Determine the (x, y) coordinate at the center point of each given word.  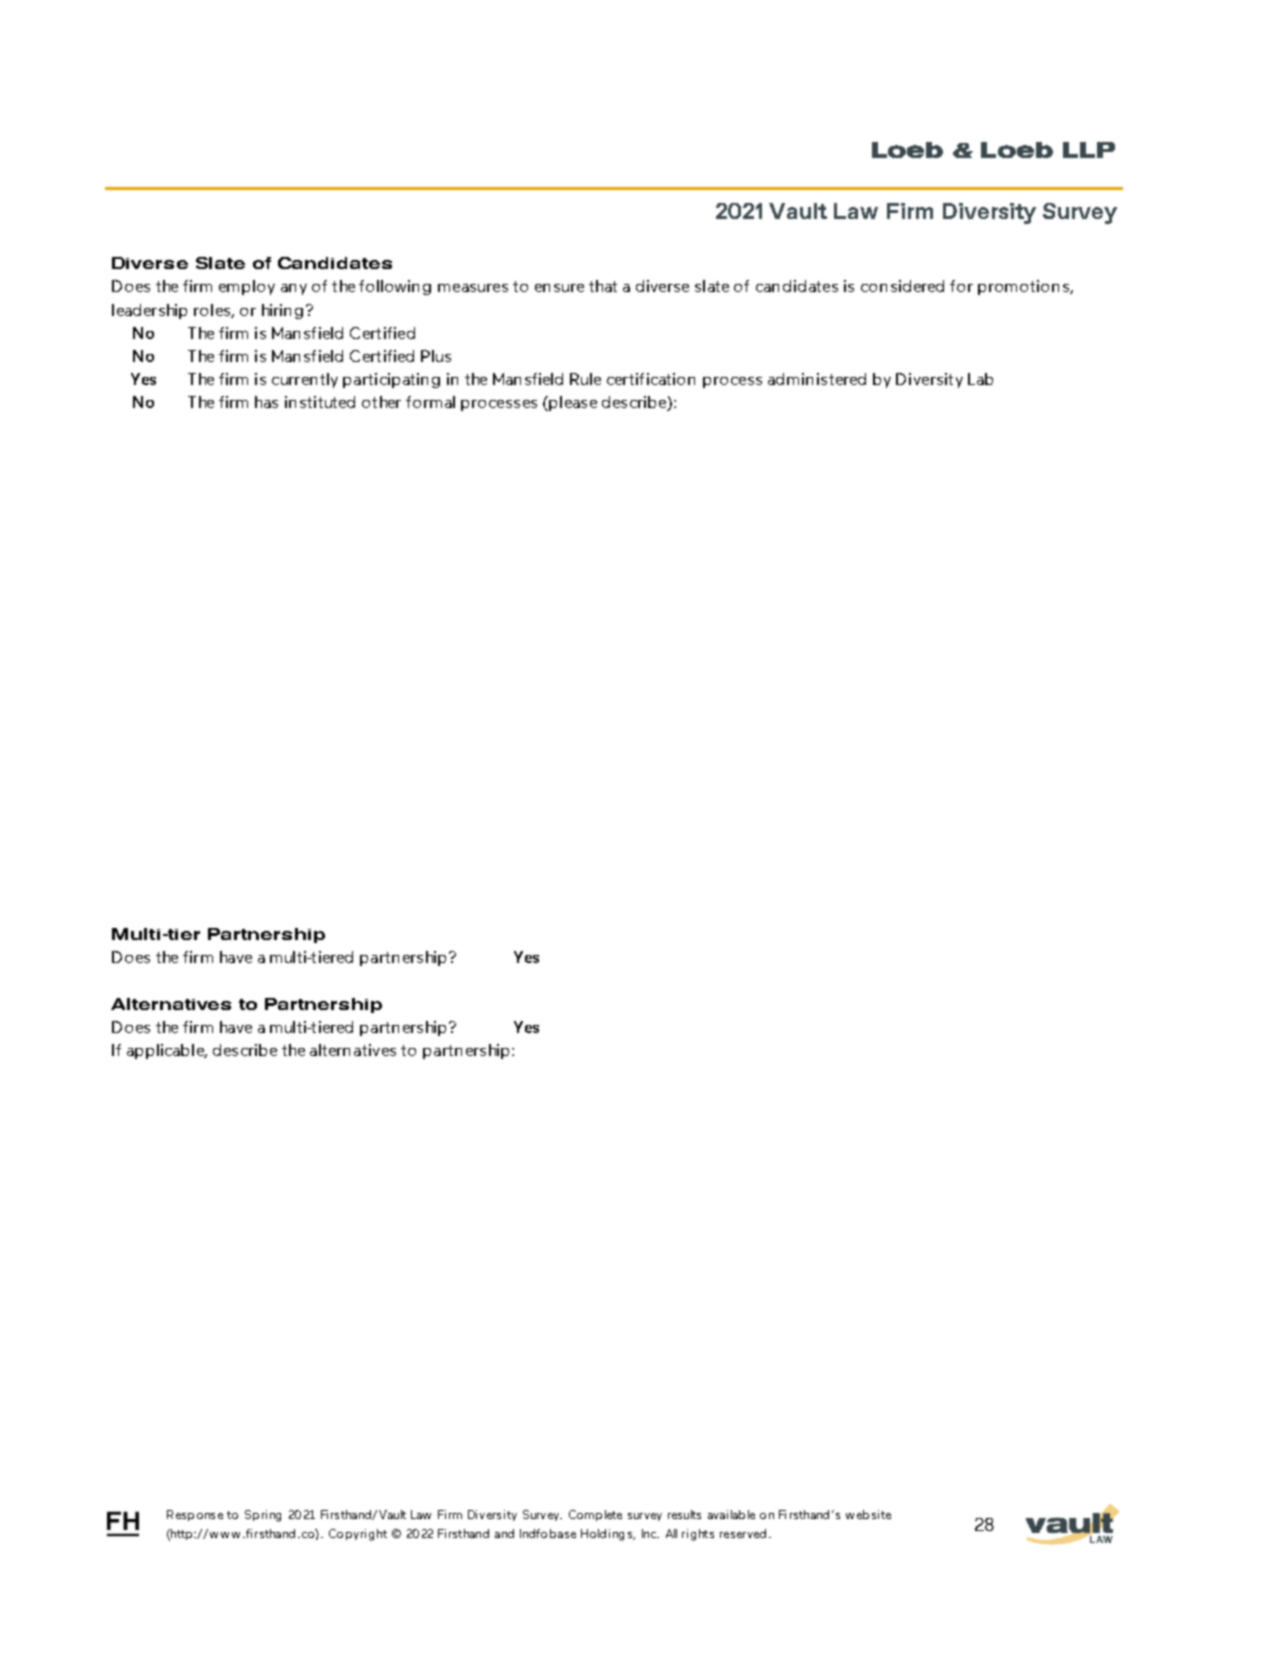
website (868, 1514)
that (603, 286)
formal (430, 402)
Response (195, 1515)
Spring (263, 1516)
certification (651, 379)
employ (247, 287)
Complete (595, 1515)
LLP (1089, 150)
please (573, 403)
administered (817, 379)
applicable (166, 1051)
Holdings (608, 1535)
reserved (743, 1533)
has (266, 402)
